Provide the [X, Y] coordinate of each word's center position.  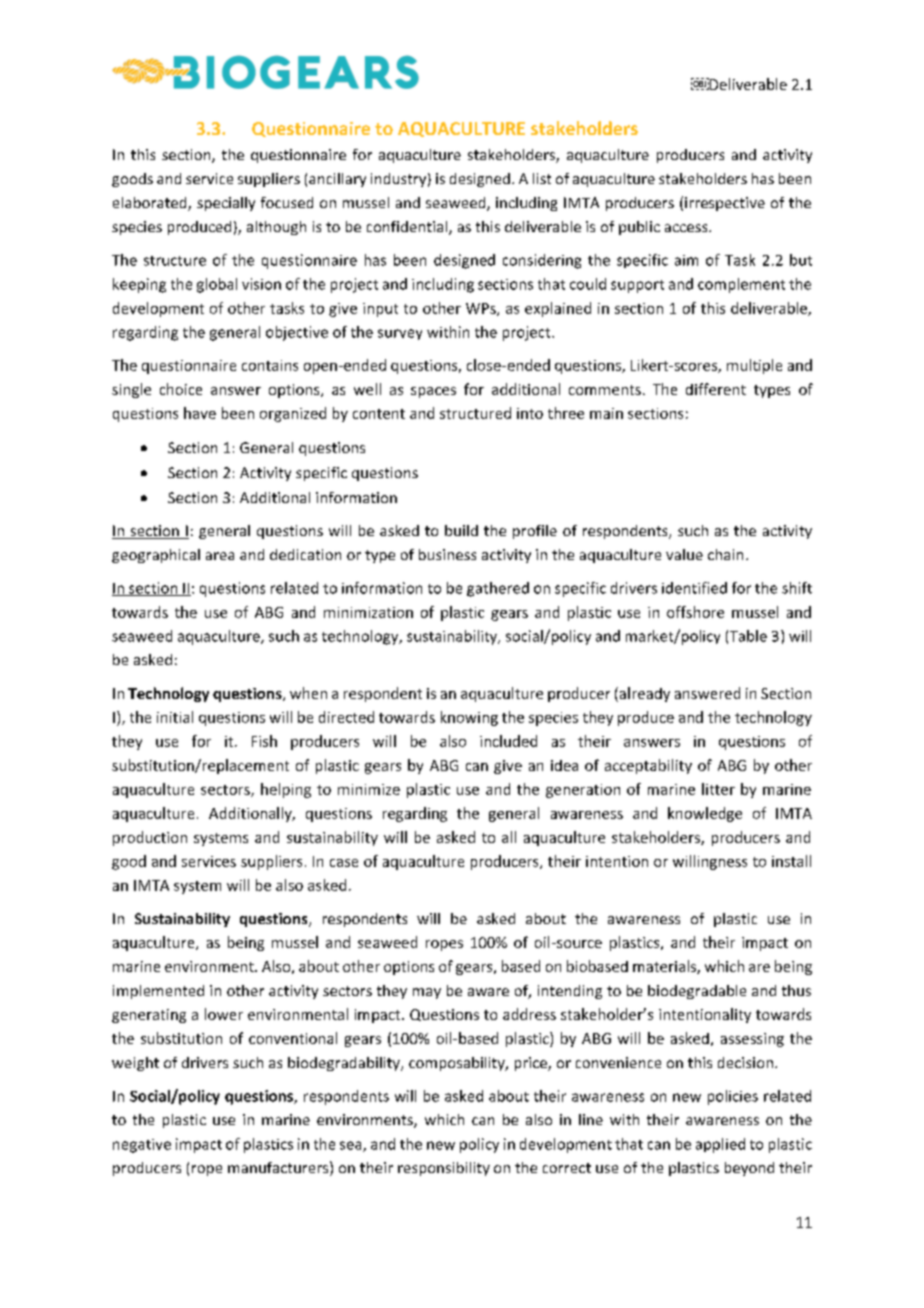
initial [175, 717]
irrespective [725, 204]
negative [142, 1146]
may [427, 993]
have [200, 413]
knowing [469, 718]
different [716, 389]
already [643, 694]
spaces [433, 392]
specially [226, 204]
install [791, 861]
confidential [408, 228]
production [150, 838]
